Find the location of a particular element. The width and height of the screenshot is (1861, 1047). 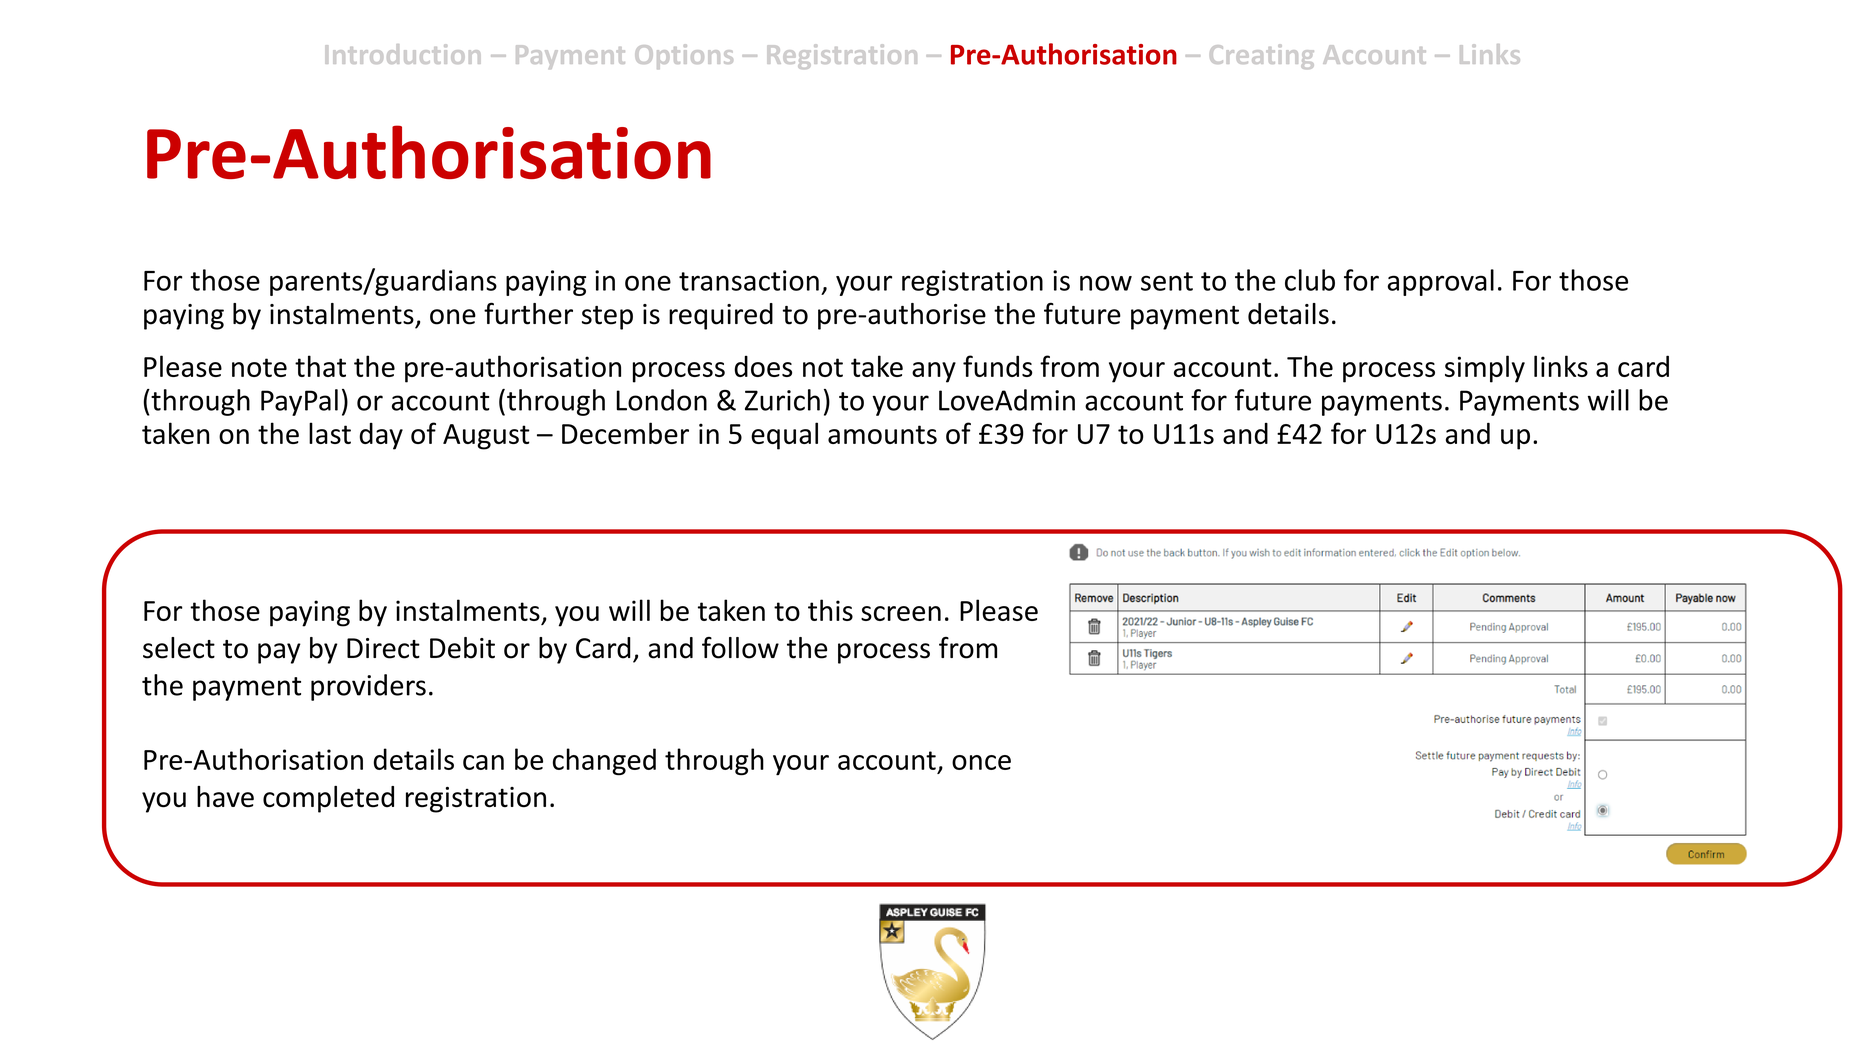

this is located at coordinates (830, 610).
